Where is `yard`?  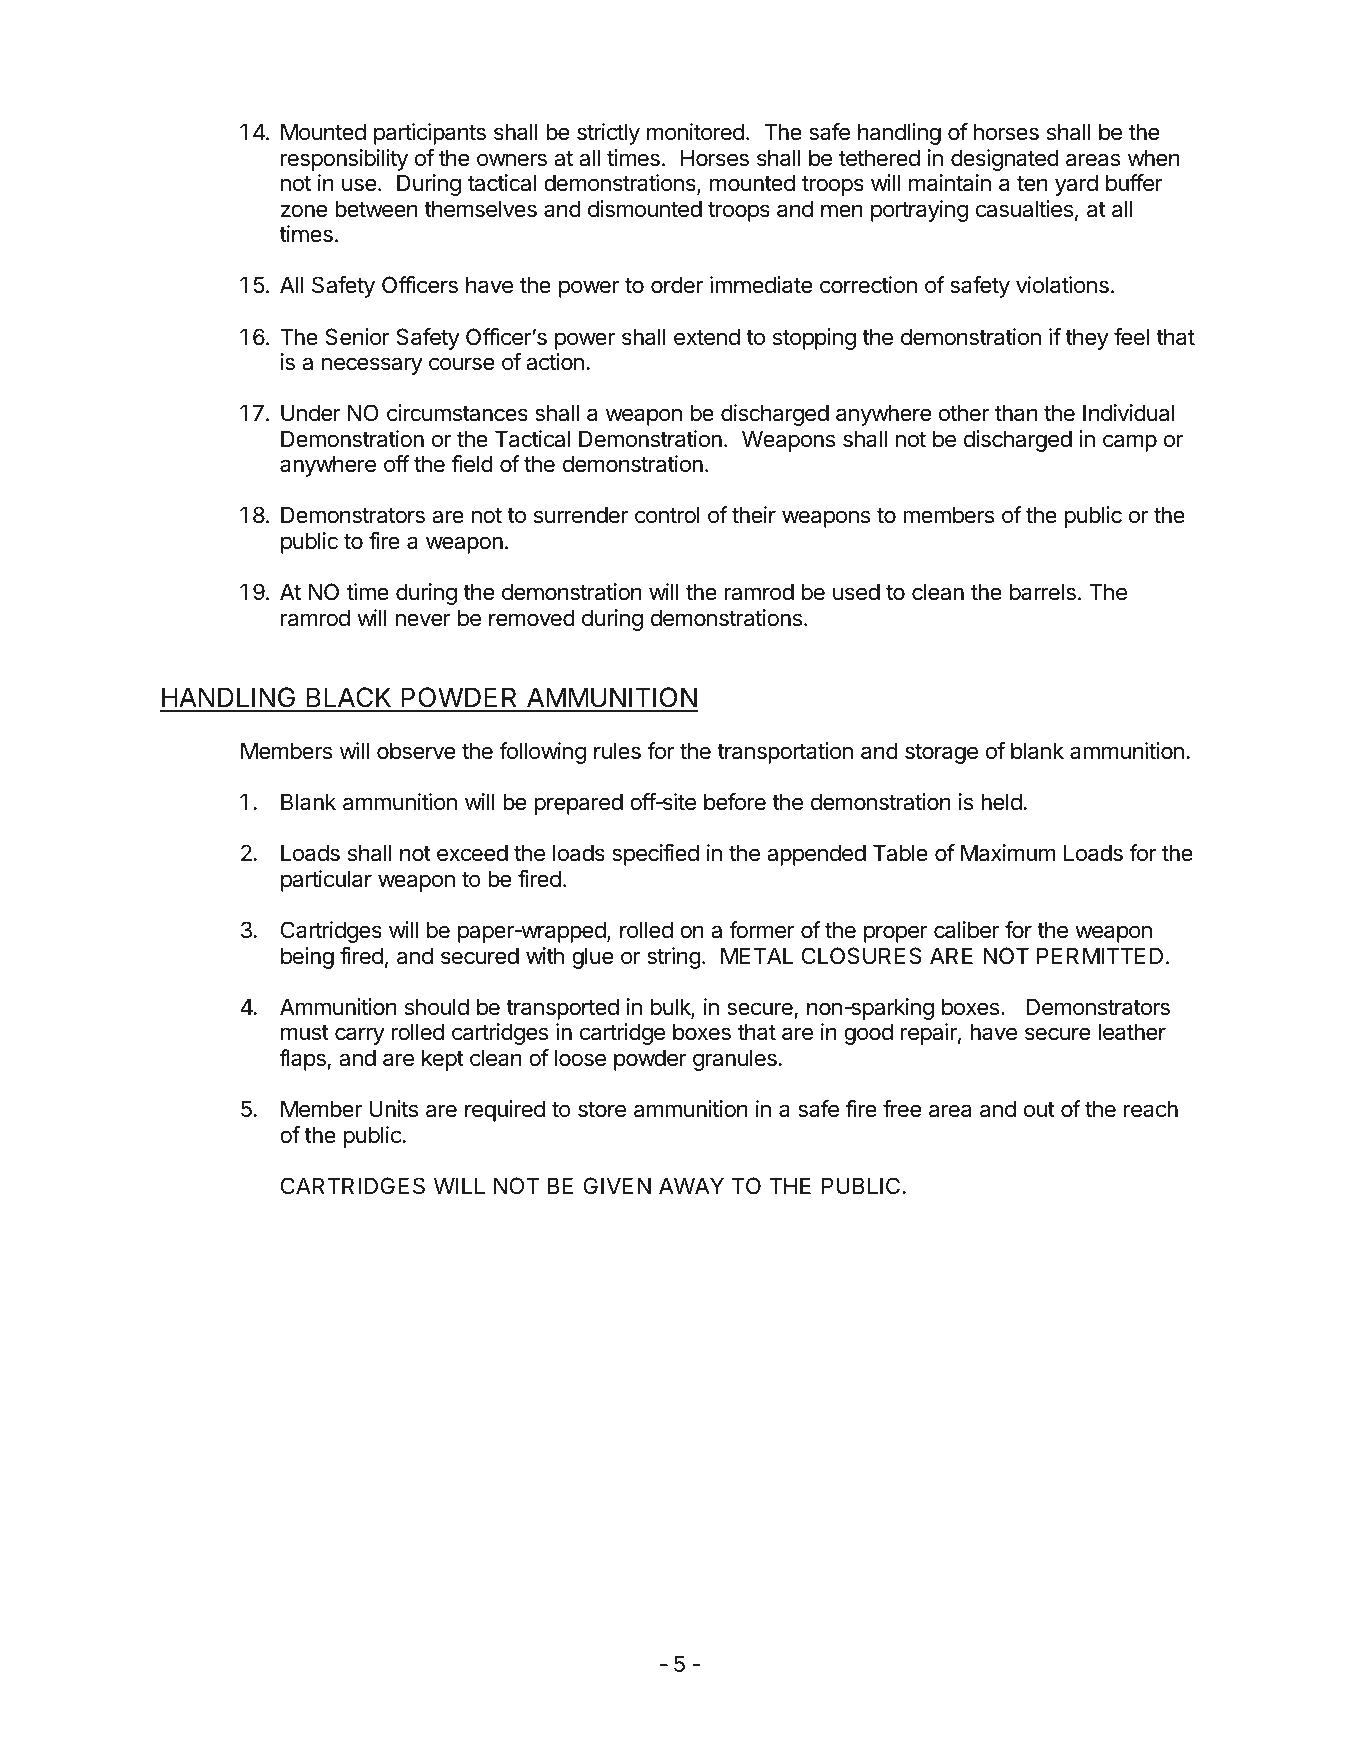
yard is located at coordinates (1076, 185).
